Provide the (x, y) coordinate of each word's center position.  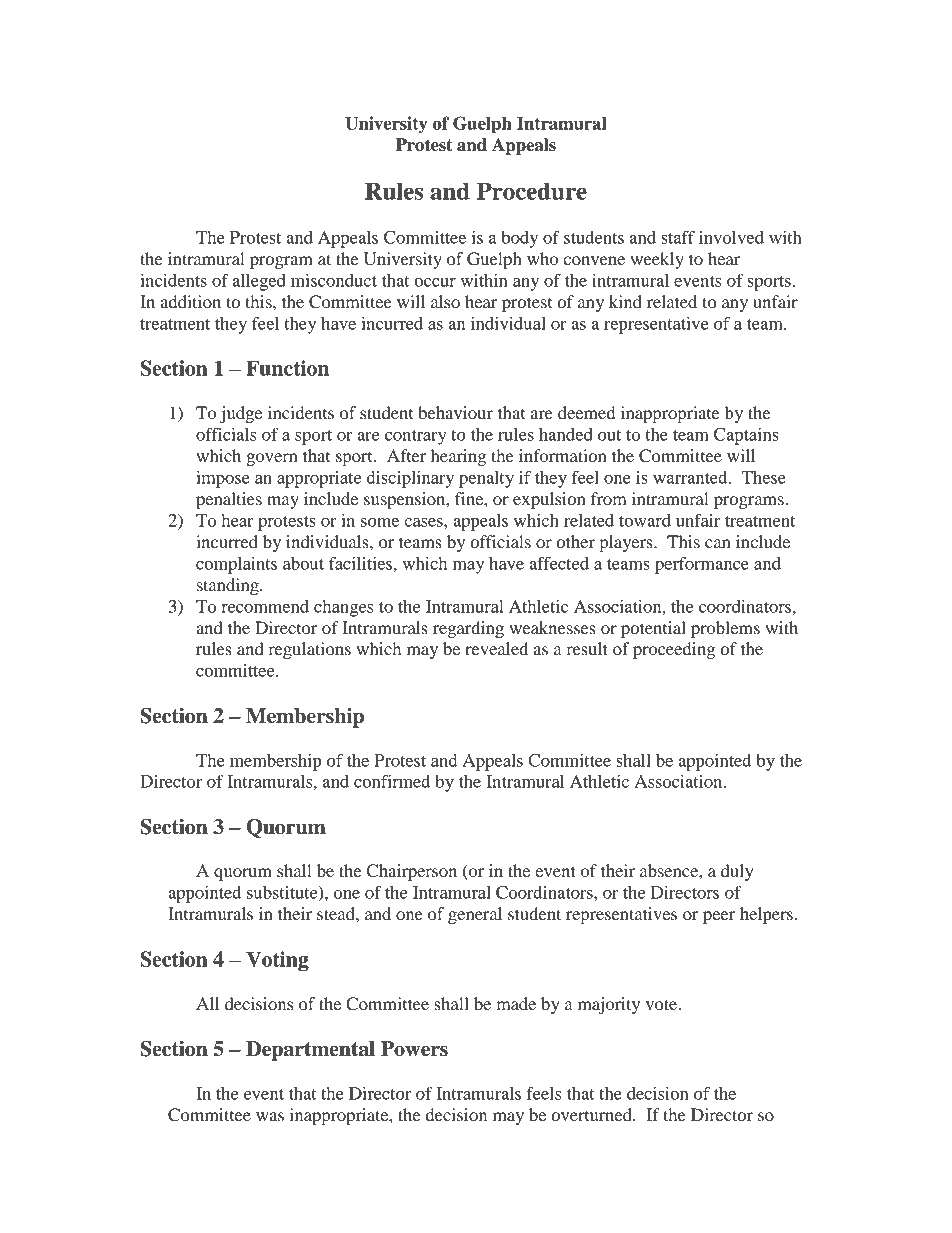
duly (737, 872)
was (270, 1116)
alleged (259, 282)
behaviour (455, 412)
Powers (414, 1049)
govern (272, 459)
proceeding (674, 650)
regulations (309, 650)
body (519, 239)
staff (678, 237)
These (764, 477)
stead (337, 913)
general (475, 915)
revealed (496, 648)
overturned (592, 1114)
